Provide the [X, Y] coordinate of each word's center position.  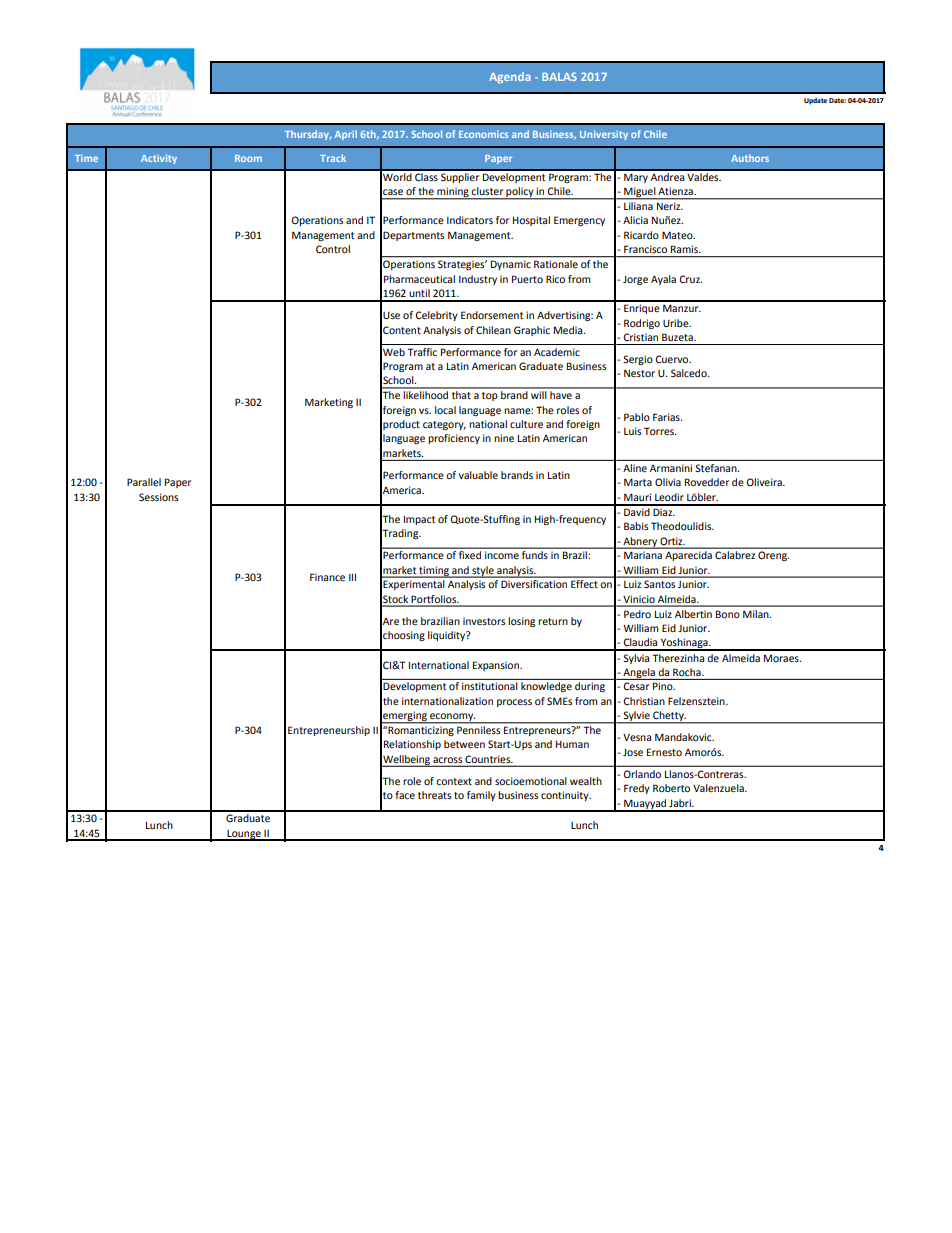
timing [434, 572]
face [405, 795]
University [604, 135]
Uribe [677, 323]
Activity [159, 159]
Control [333, 249]
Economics [483, 134]
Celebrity [436, 316]
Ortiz [672, 541]
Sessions [158, 497]
